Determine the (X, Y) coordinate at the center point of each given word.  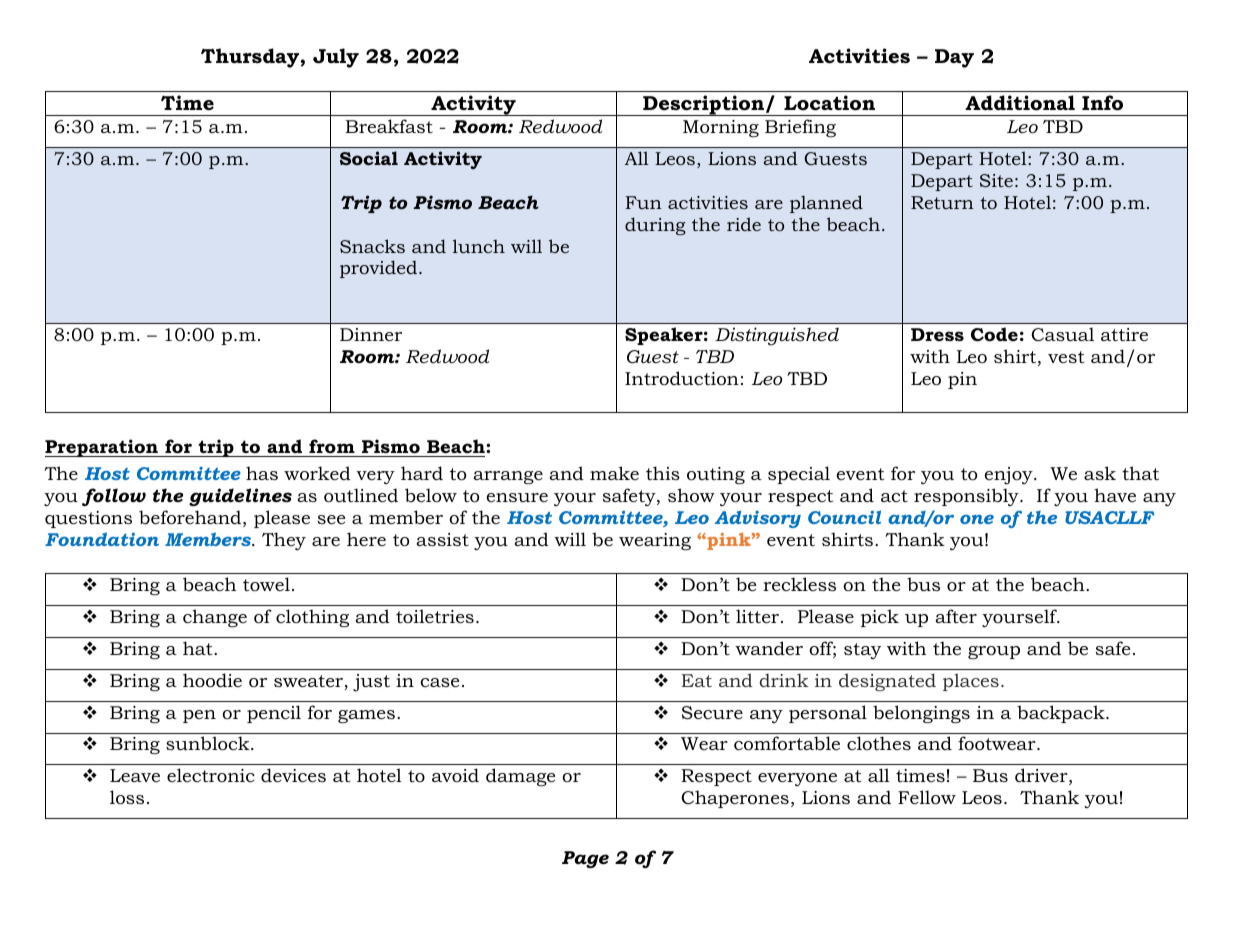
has (262, 473)
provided (380, 269)
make (614, 473)
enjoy (1010, 476)
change (215, 618)
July (336, 58)
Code (994, 334)
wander (769, 648)
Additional (1020, 103)
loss (127, 797)
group (994, 652)
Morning (721, 128)
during (655, 226)
